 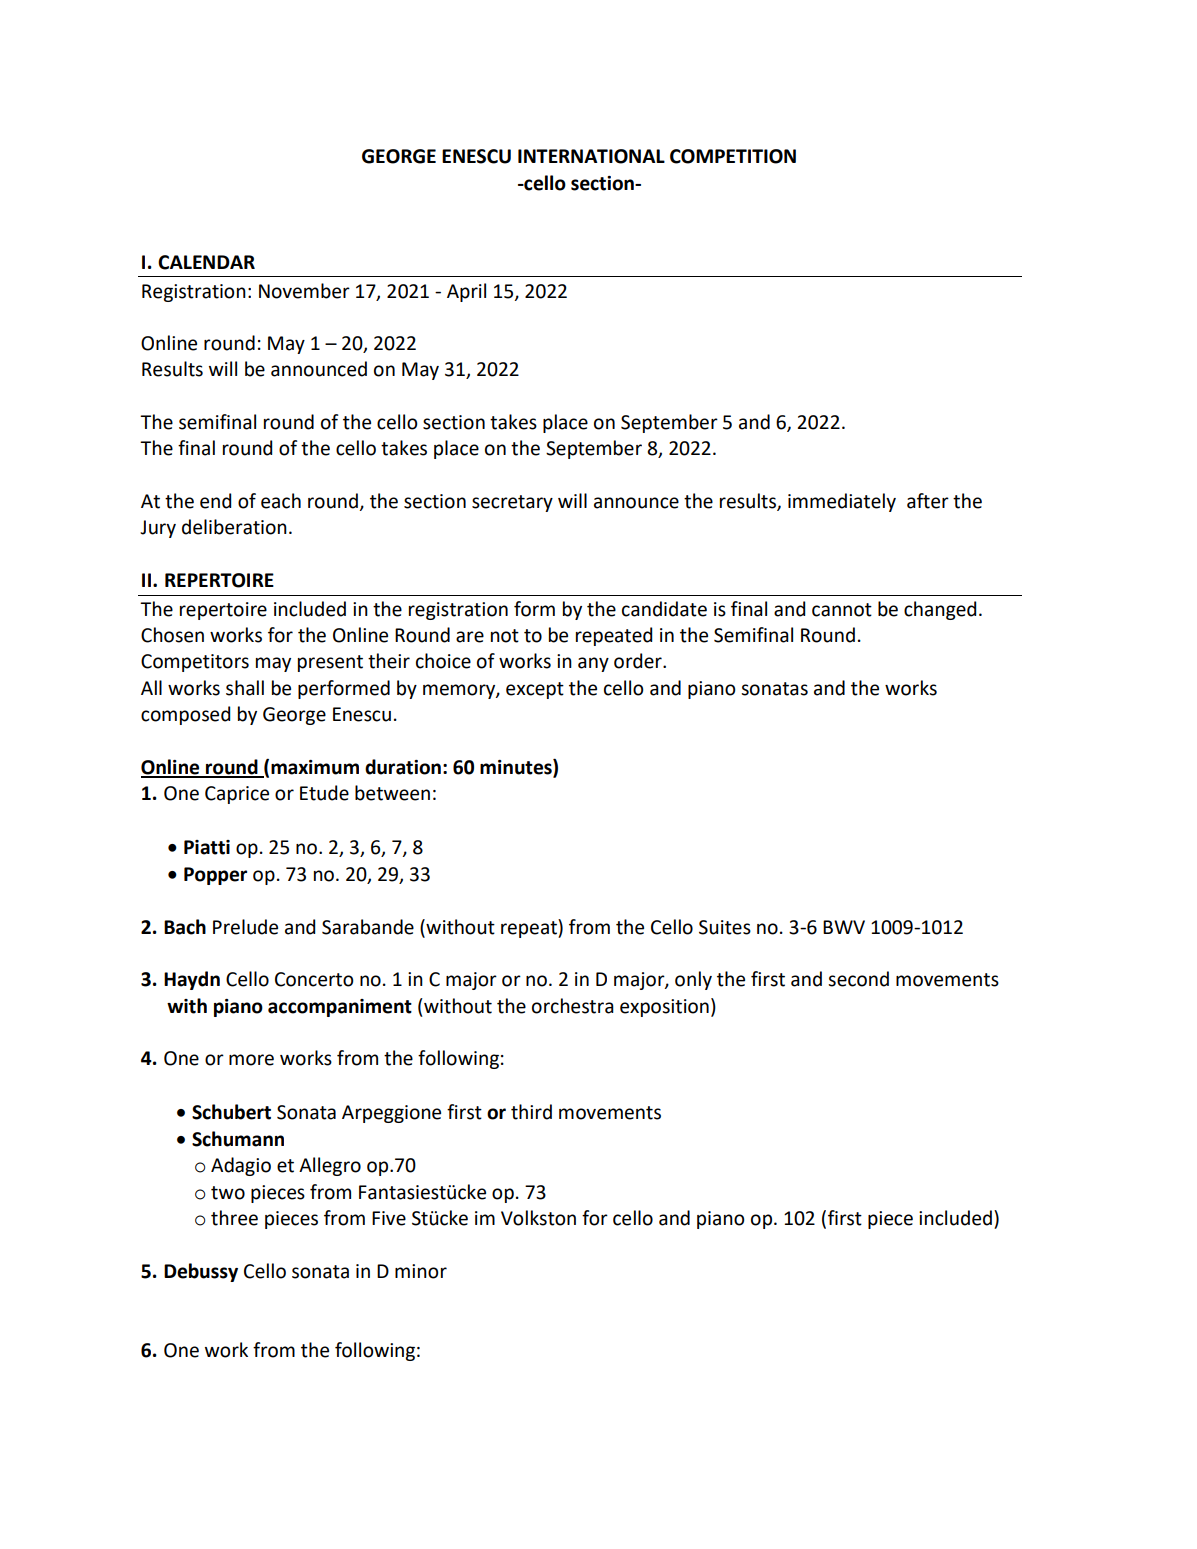 What do you see at coordinates (531, 1112) in the screenshot?
I see `third` at bounding box center [531, 1112].
